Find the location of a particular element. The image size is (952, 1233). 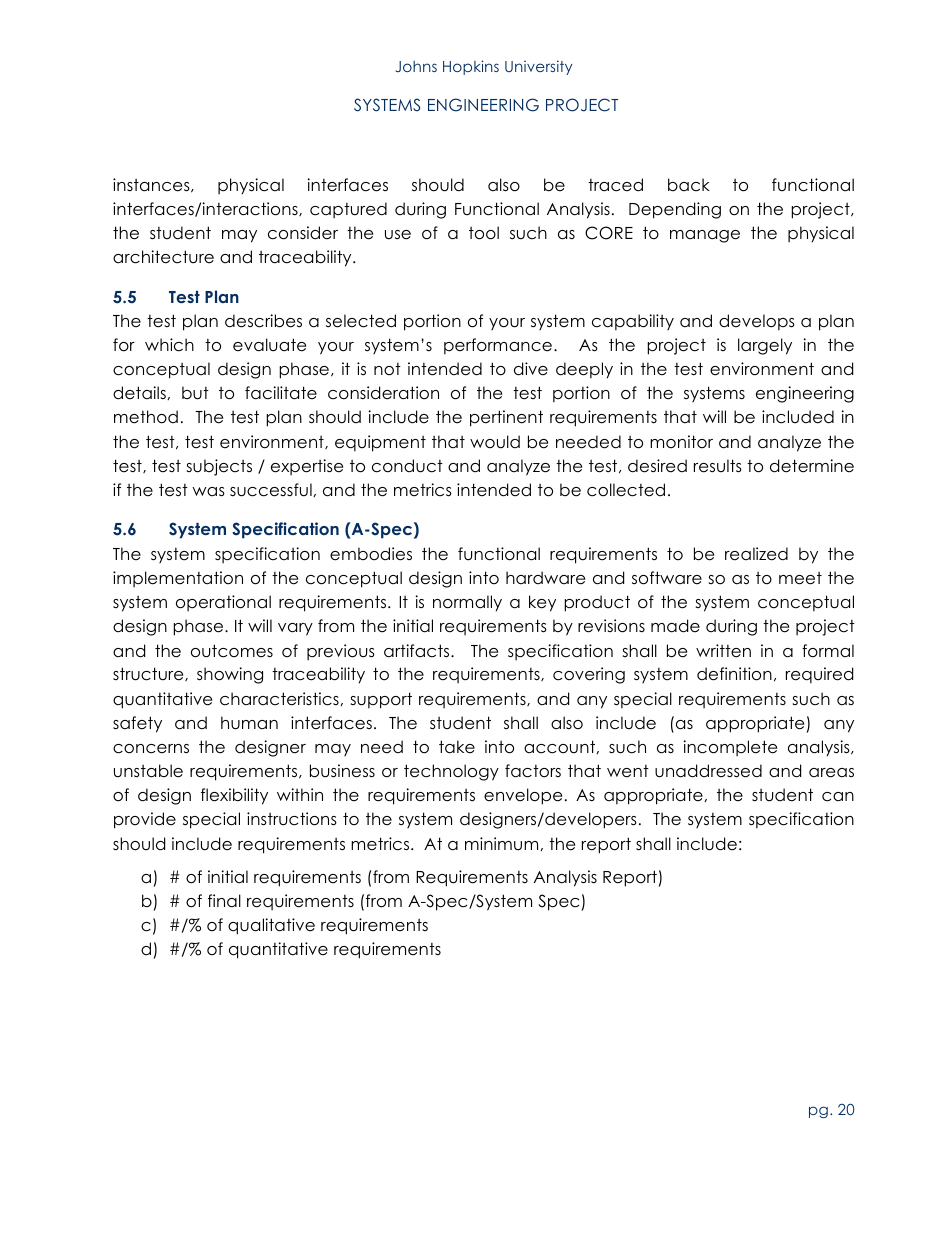

back is located at coordinates (689, 185).
